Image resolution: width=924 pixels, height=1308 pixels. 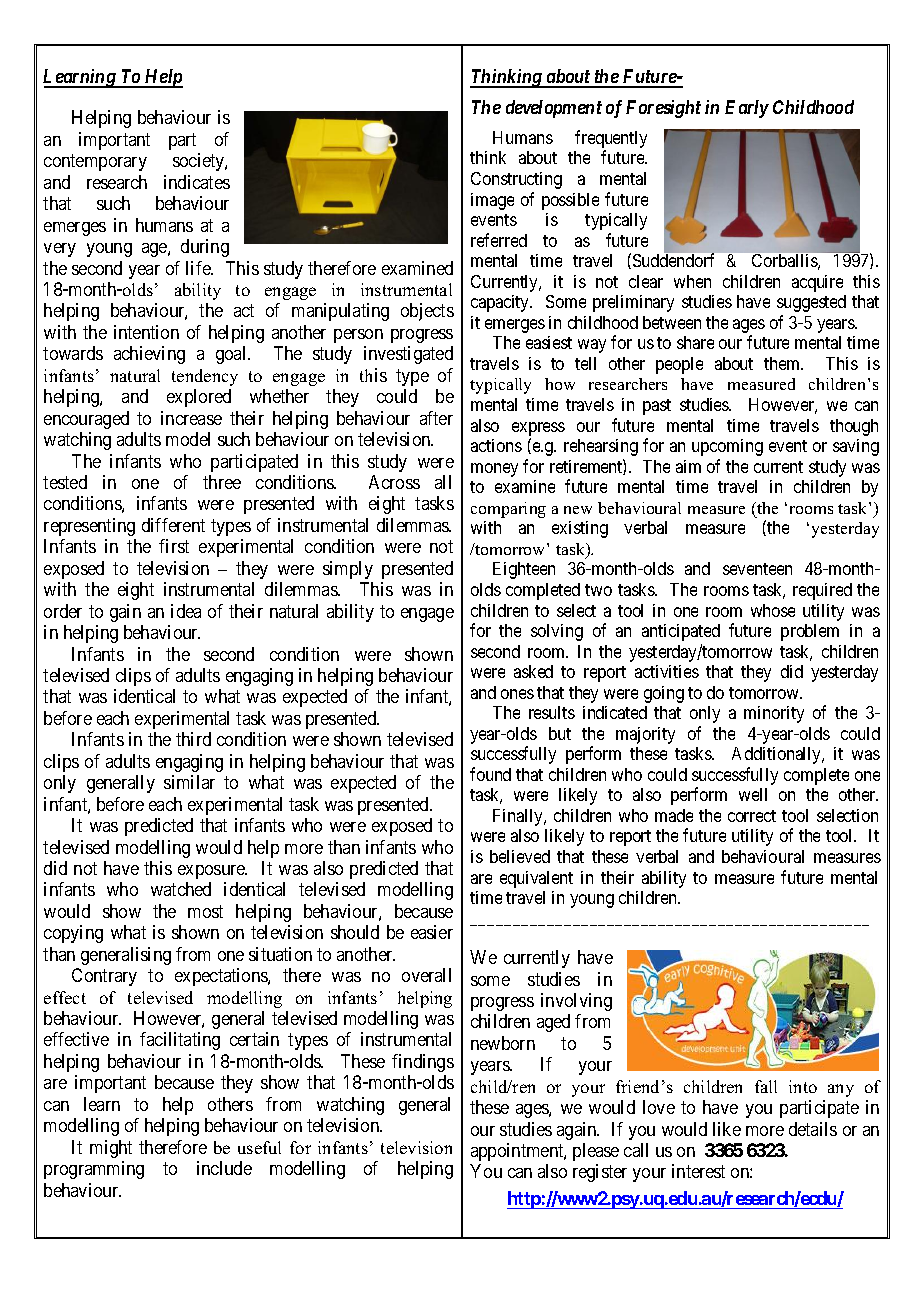 I want to click on explored, so click(x=199, y=398).
